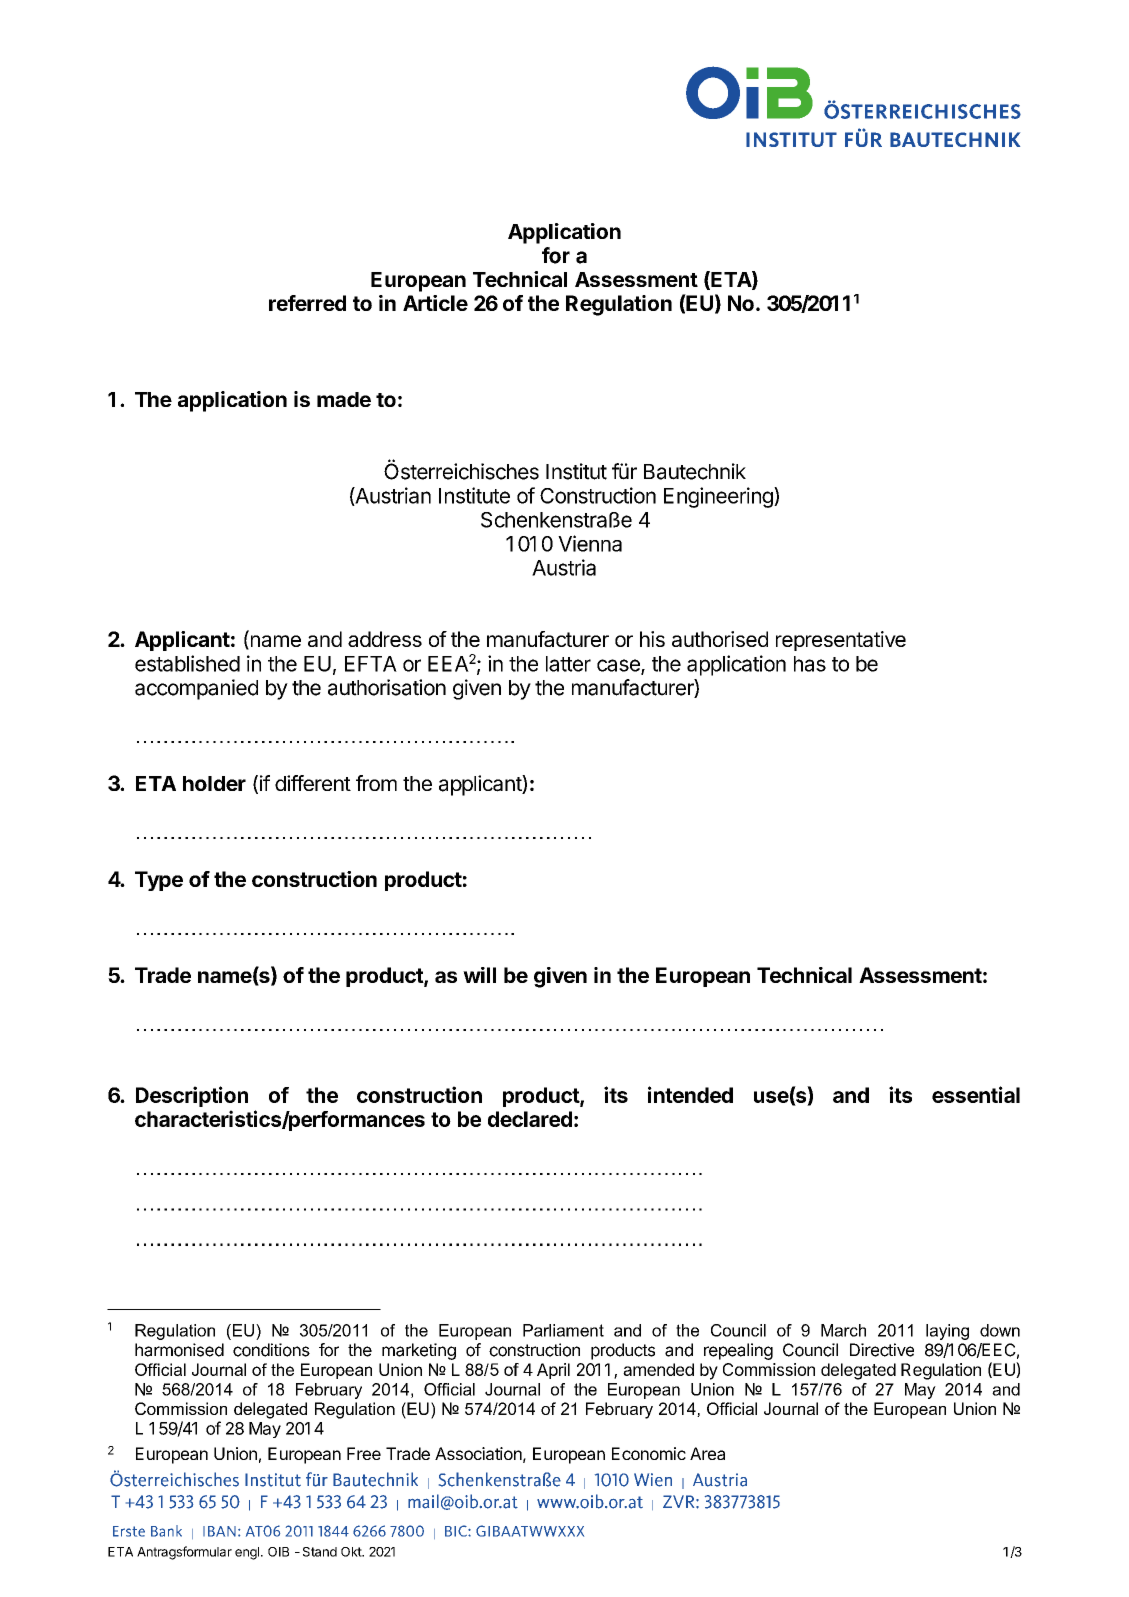 The height and width of the screenshot is (1597, 1129). What do you see at coordinates (159, 881) in the screenshot?
I see `Type` at bounding box center [159, 881].
